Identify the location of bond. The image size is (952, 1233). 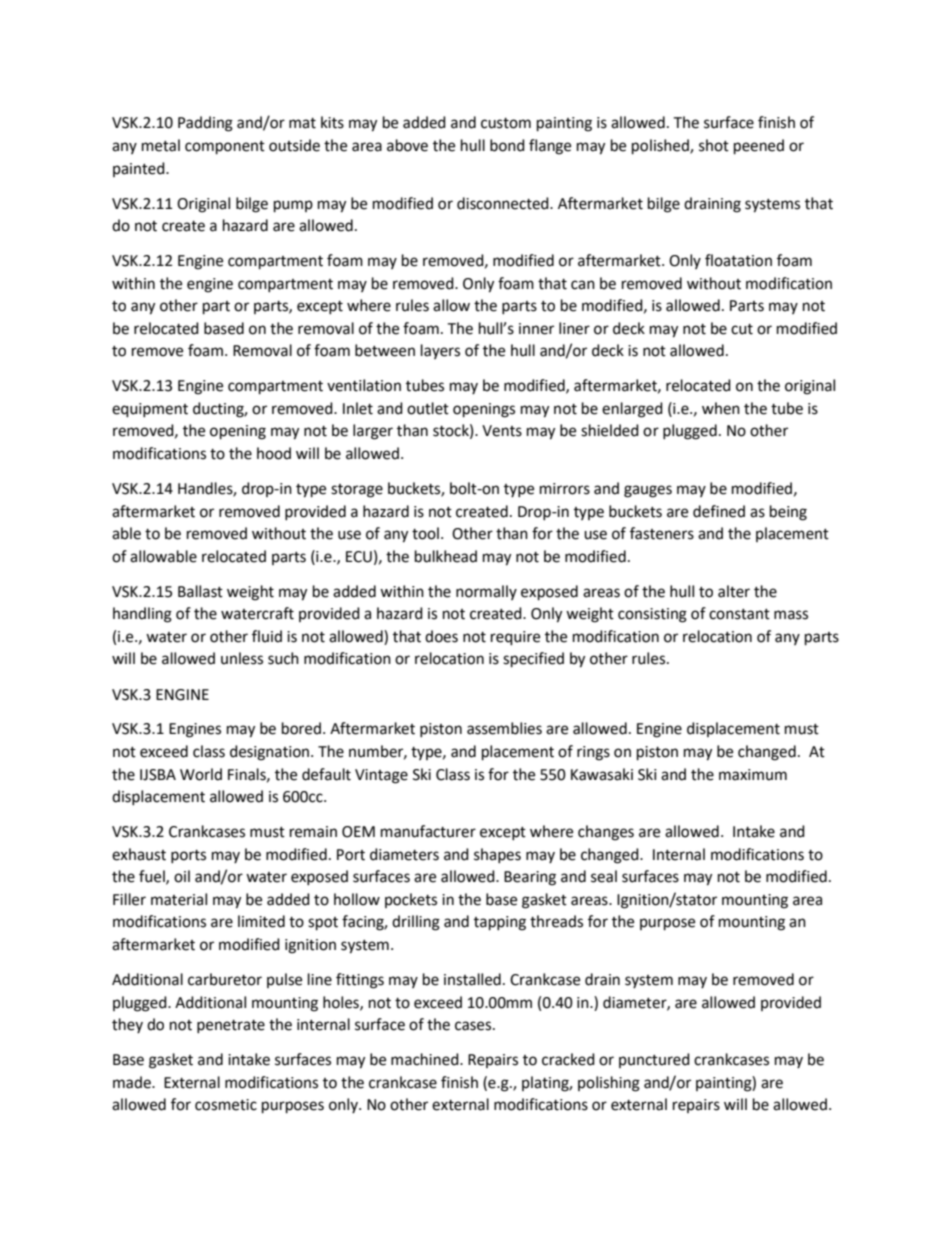
(507, 145).
